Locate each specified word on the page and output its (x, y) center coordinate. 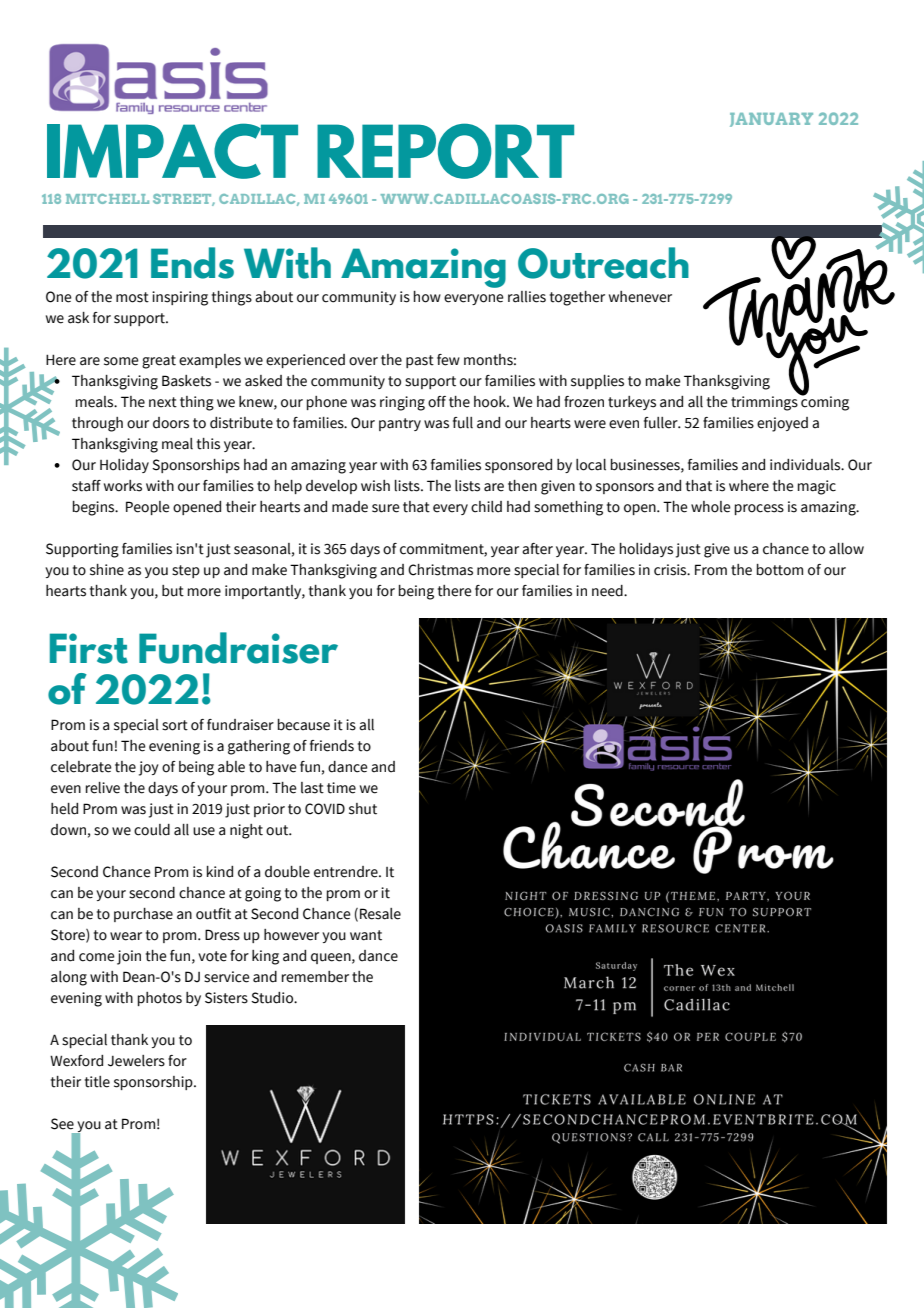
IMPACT (172, 151)
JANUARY (771, 120)
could (152, 830)
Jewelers (136, 1061)
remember (315, 977)
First (89, 648)
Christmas (440, 570)
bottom (780, 570)
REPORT (445, 151)
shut (363, 809)
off (437, 402)
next (163, 402)
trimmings (765, 402)
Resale (380, 914)
